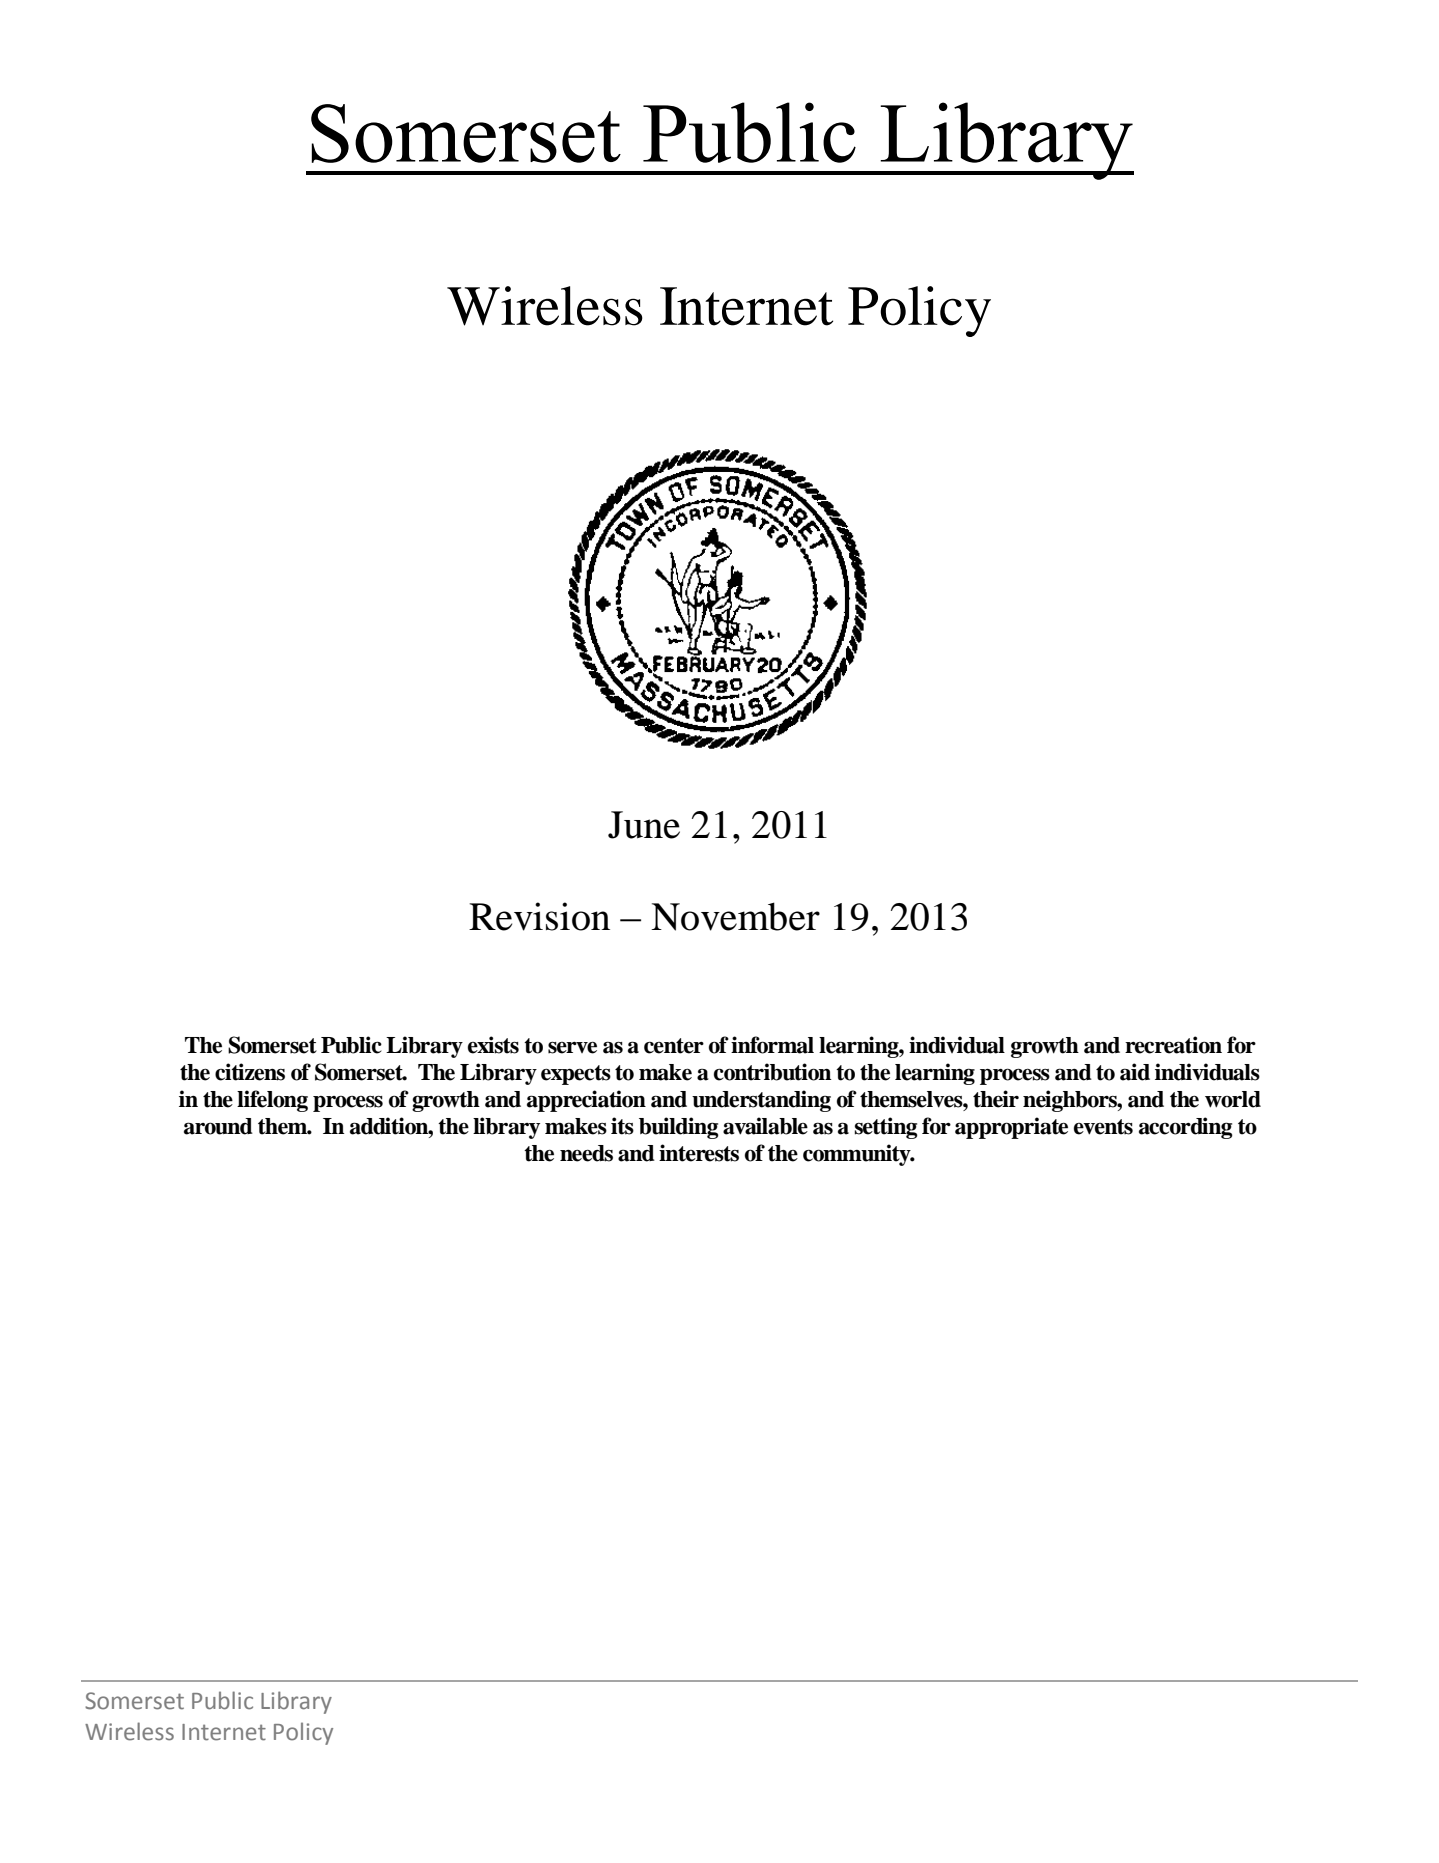  What do you see at coordinates (1135, 1072) in the page?
I see `aid` at bounding box center [1135, 1072].
